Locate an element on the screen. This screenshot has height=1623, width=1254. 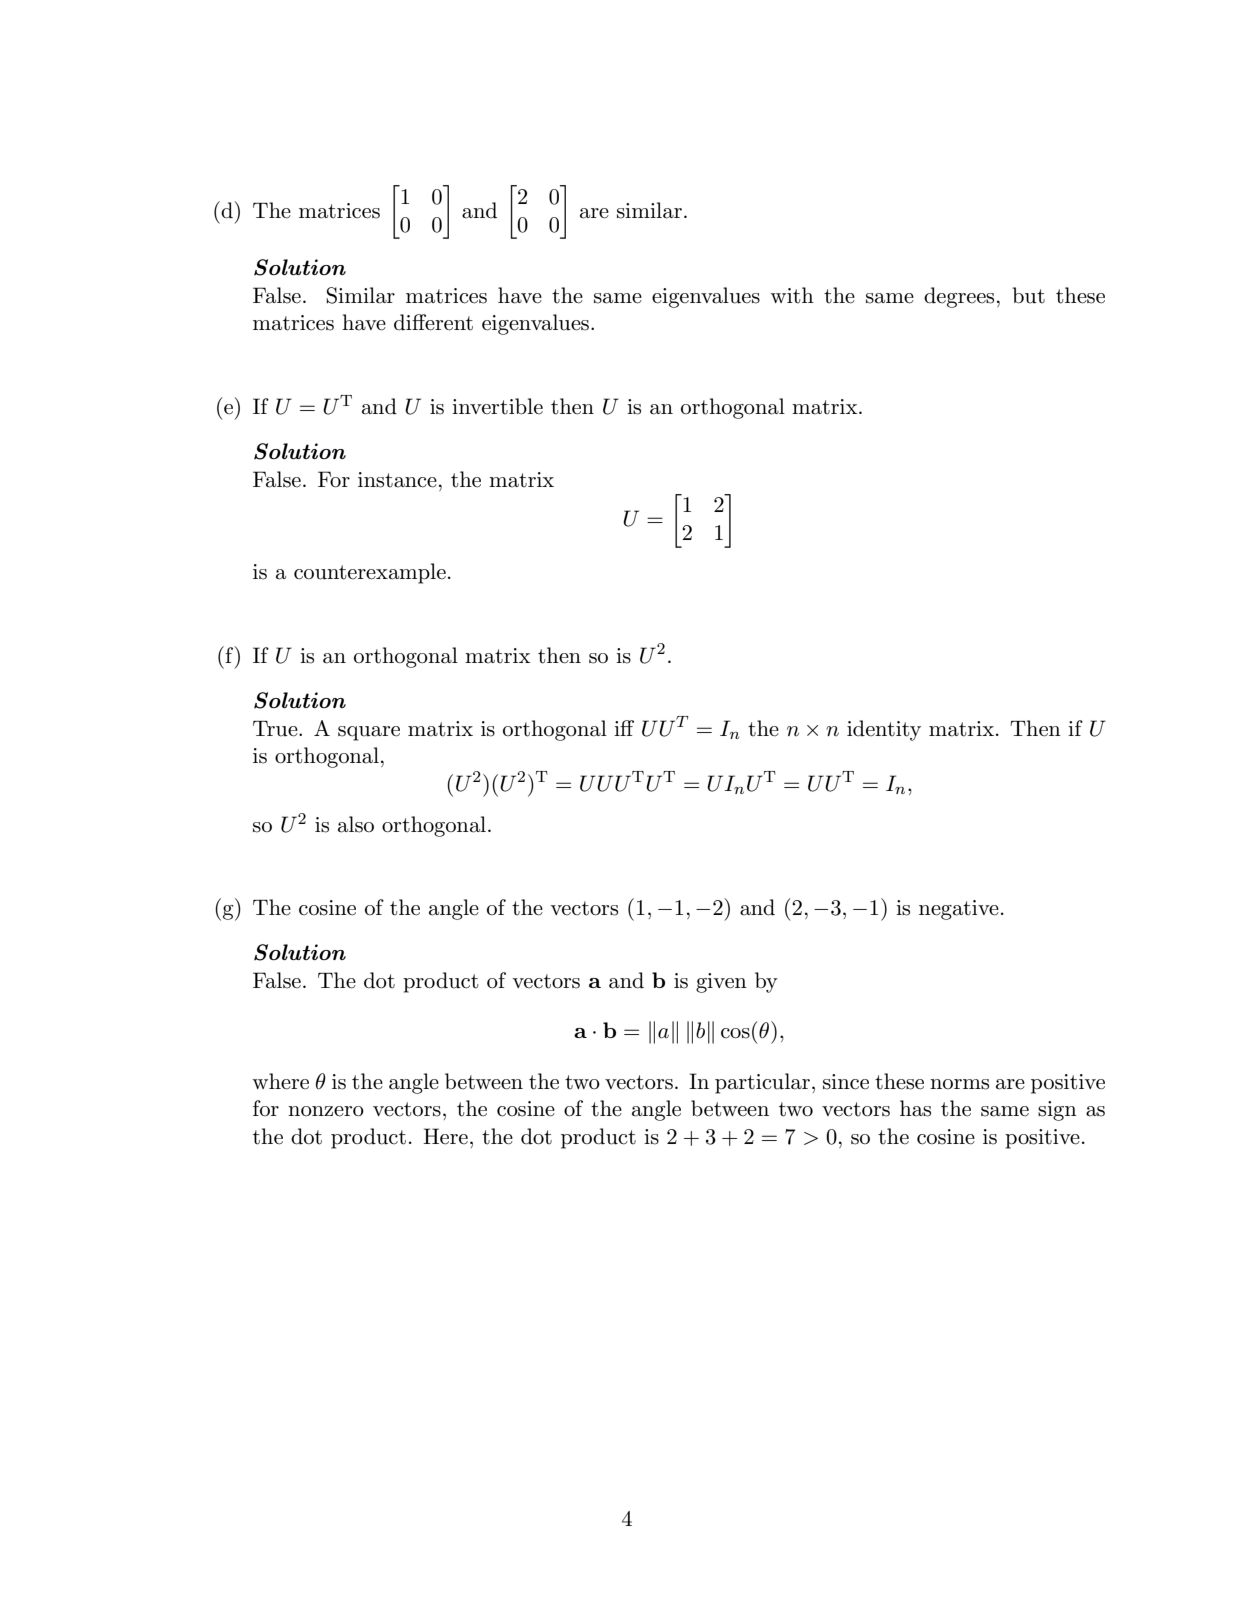
particular is located at coordinates (762, 1083).
